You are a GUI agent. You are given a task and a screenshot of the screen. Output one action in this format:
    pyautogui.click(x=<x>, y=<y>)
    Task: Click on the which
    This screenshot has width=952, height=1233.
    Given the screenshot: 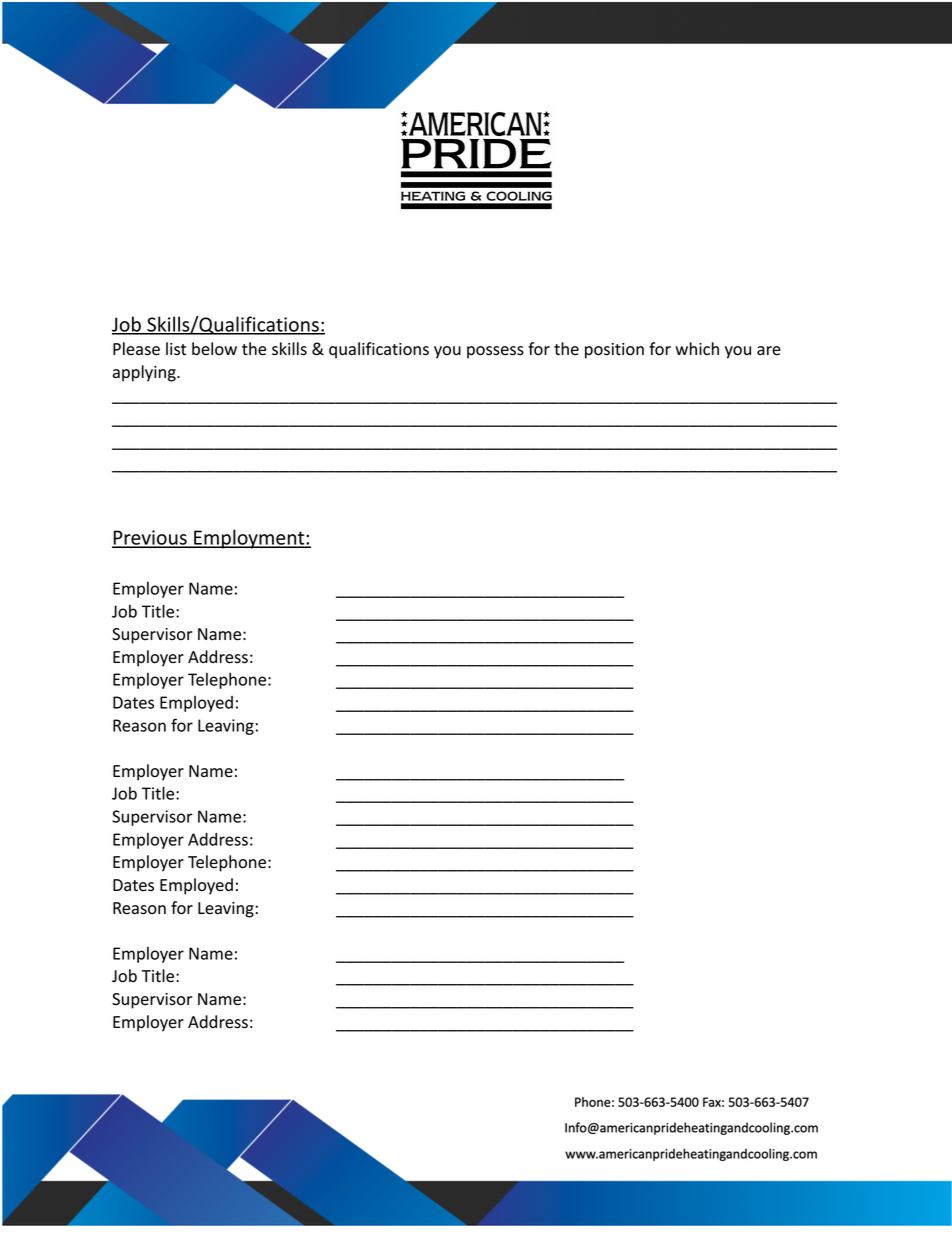 What is the action you would take?
    pyautogui.click(x=697, y=348)
